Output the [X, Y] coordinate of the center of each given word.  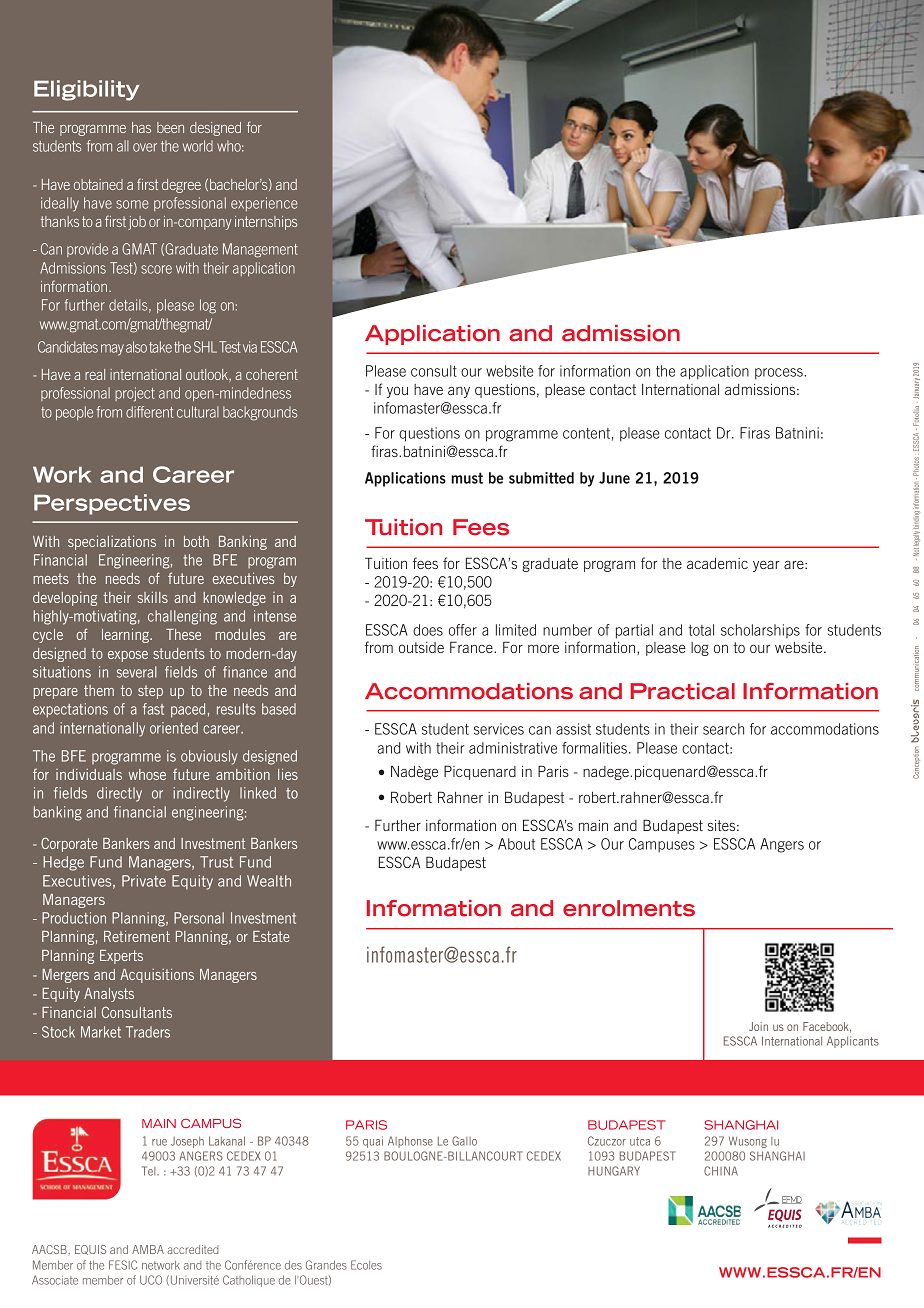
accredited [192, 1249]
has [141, 127]
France [472, 647]
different [149, 412]
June [614, 478]
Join [758, 1026]
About [516, 844]
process [780, 374]
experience [264, 204]
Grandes [326, 1265]
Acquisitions [157, 975]
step [150, 692]
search [723, 729]
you [397, 392]
